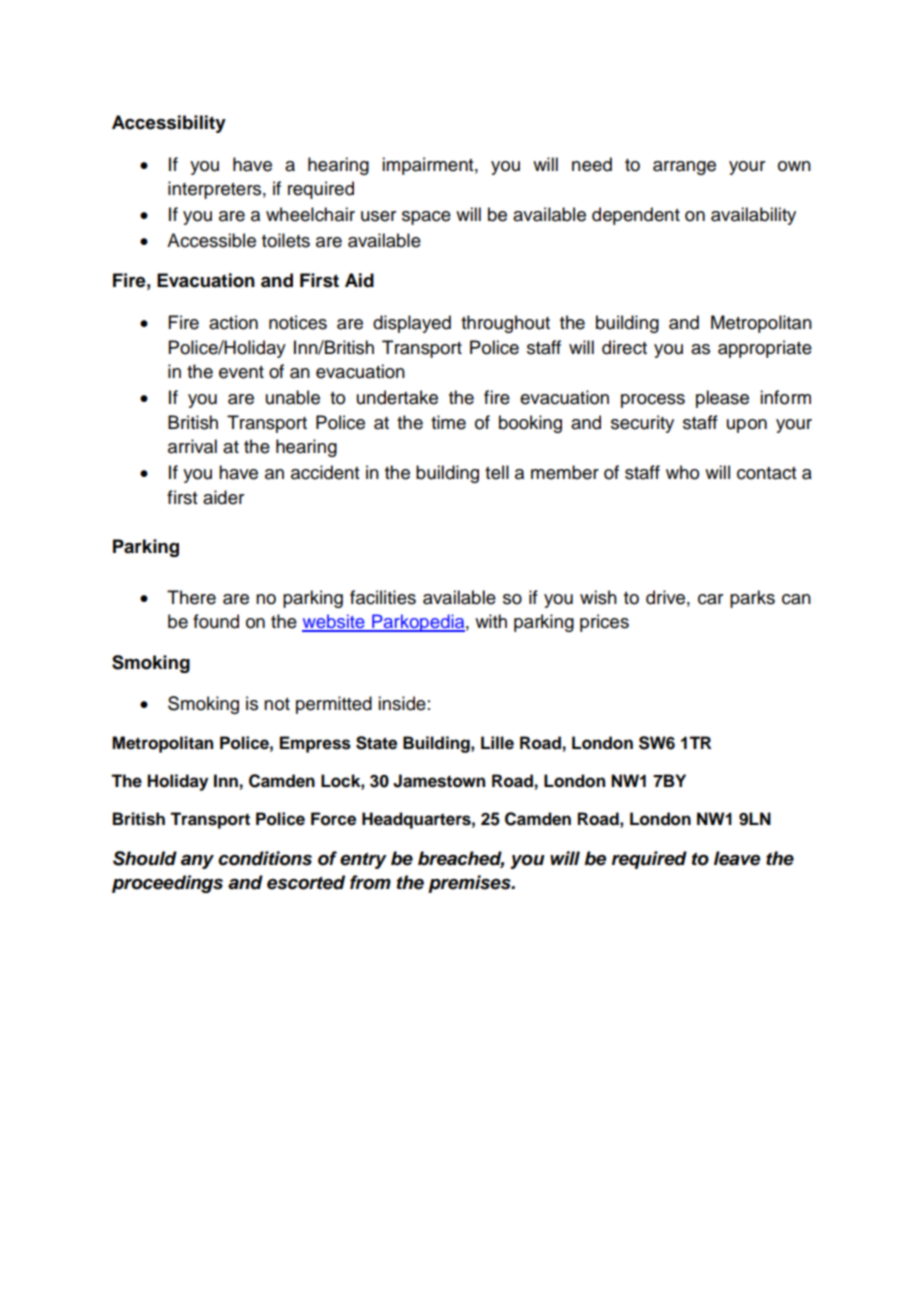 This document has width=924, height=1308. Describe the element at coordinates (223, 497) in the document. I see `aider` at that location.
